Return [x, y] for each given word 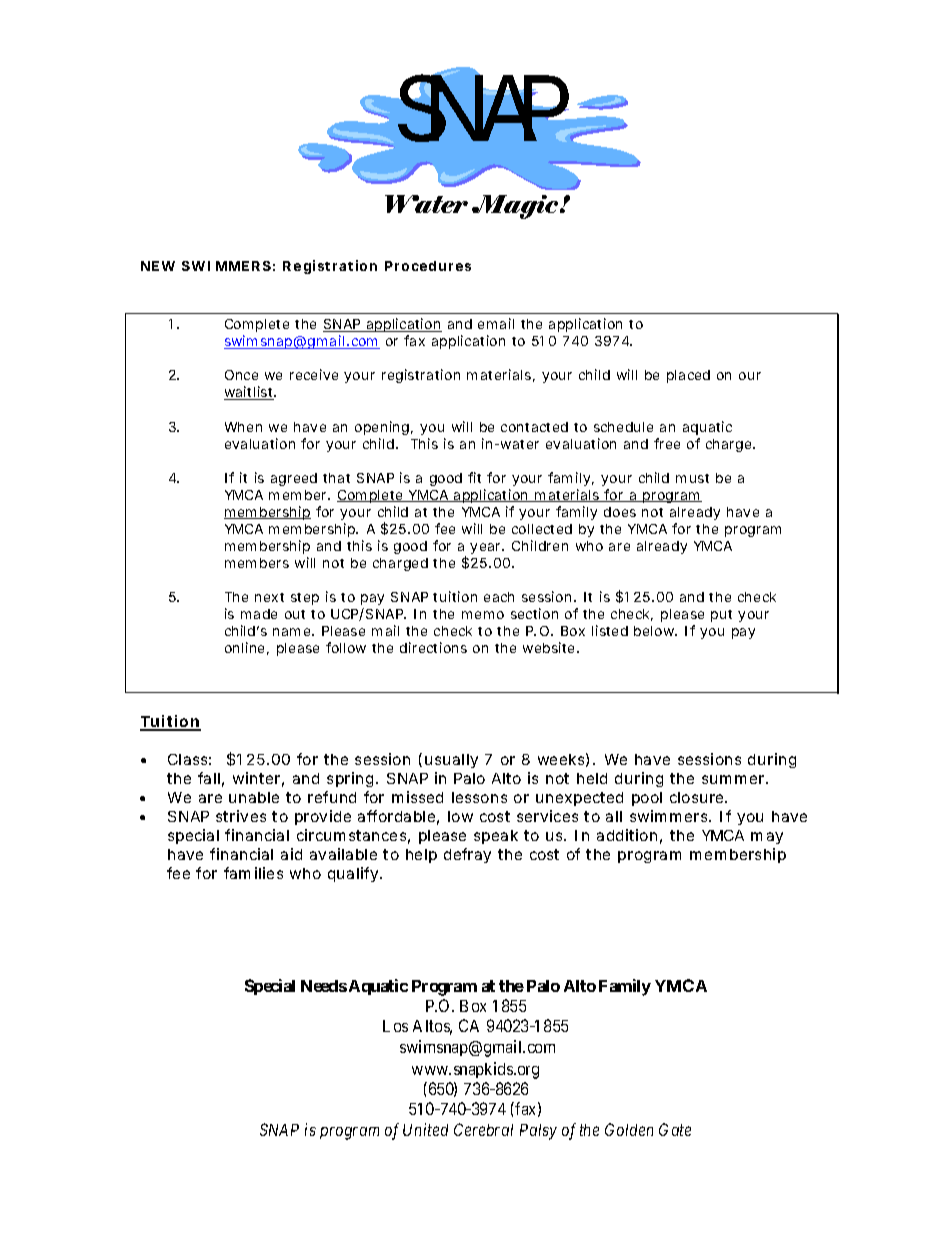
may [767, 838]
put [721, 616]
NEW [158, 266]
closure [698, 797]
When [243, 427]
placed [688, 376]
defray [467, 855]
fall [209, 778]
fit [474, 477]
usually [451, 761]
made [259, 614]
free [667, 443]
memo [483, 615]
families [253, 873]
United [425, 1129]
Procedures [428, 266]
